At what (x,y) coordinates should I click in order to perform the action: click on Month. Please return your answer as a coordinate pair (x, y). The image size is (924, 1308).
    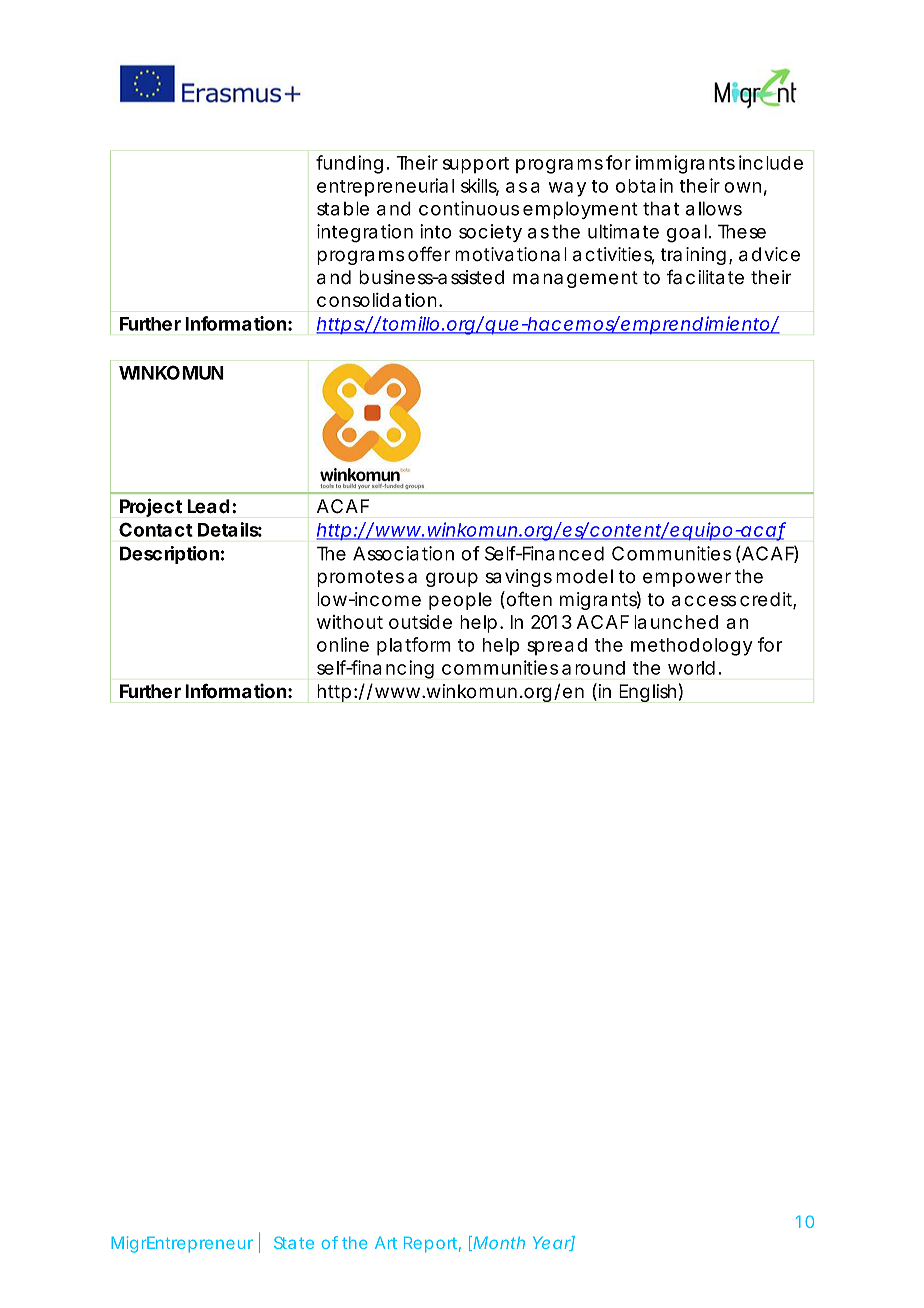
    Looking at the image, I should click on (499, 1242).
